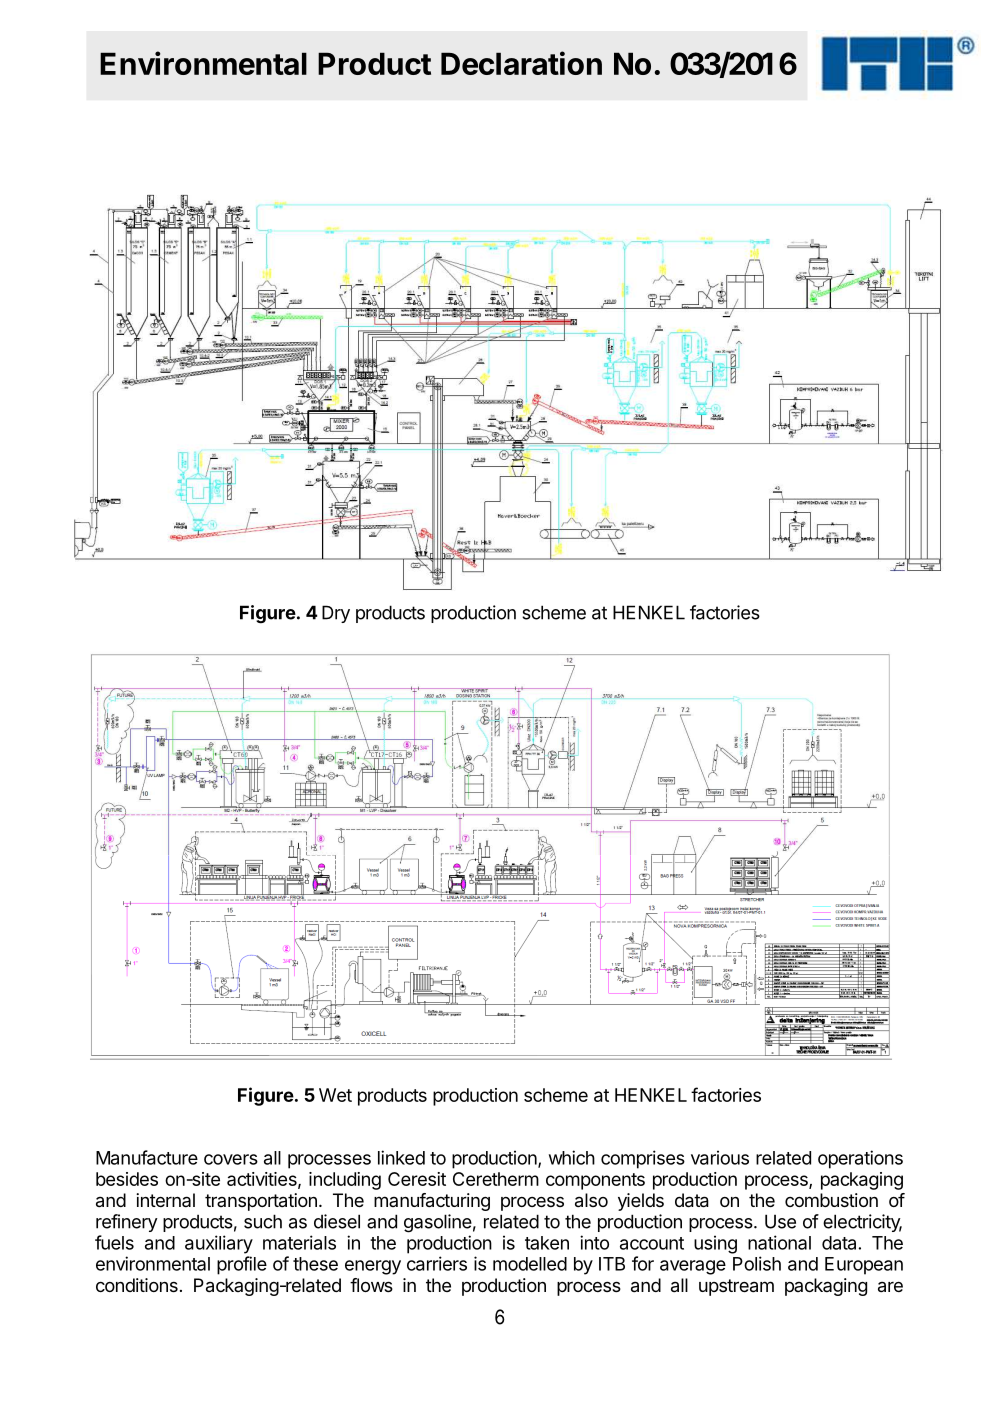  Describe the element at coordinates (219, 1244) in the image. I see `auxiliary` at that location.
